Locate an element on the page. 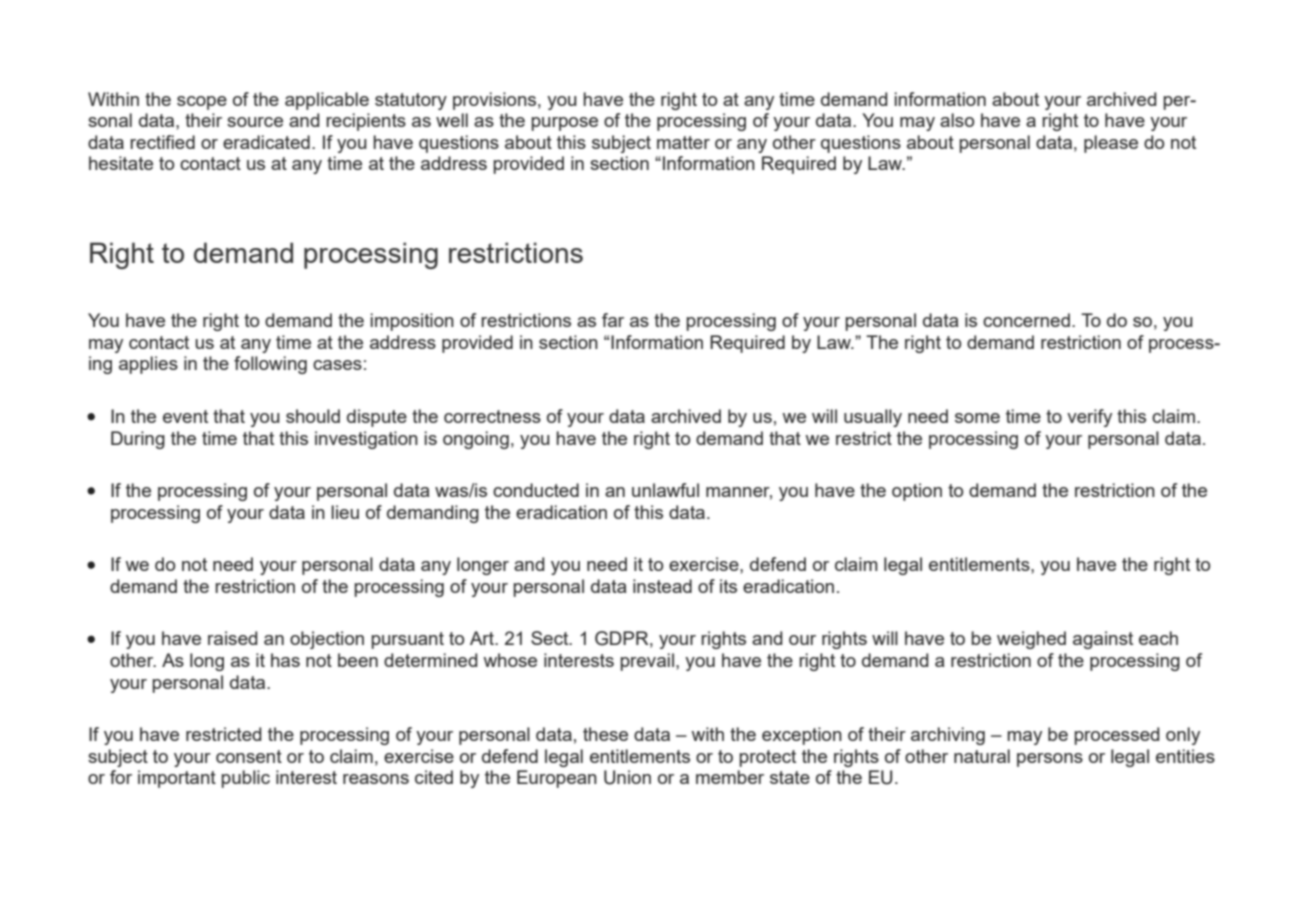 This document has height=924, width=1308. far is located at coordinates (613, 320).
